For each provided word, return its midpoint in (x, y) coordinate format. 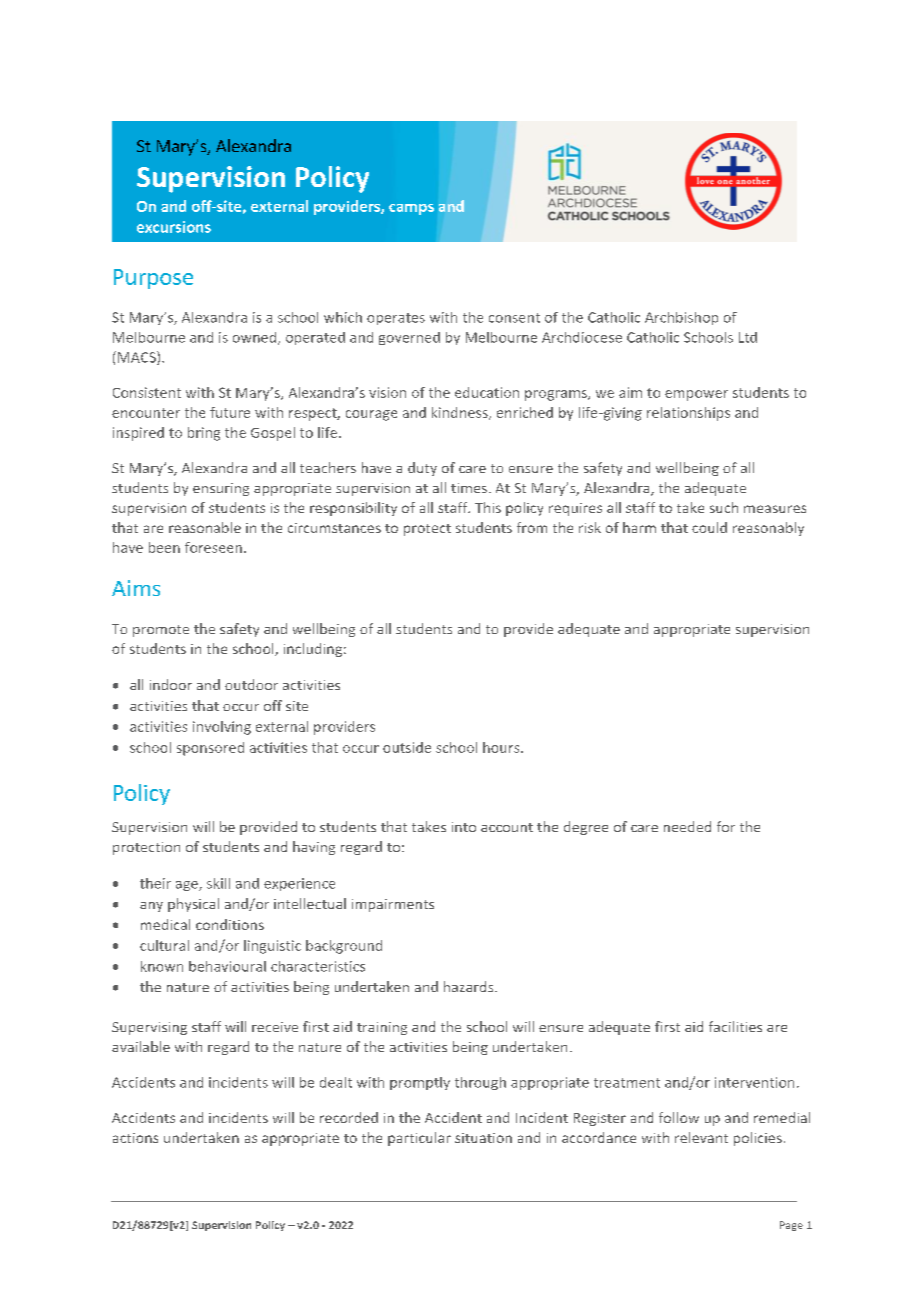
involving (222, 728)
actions (135, 1138)
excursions (174, 227)
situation (483, 1138)
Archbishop (681, 318)
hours (502, 747)
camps (411, 209)
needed (687, 826)
